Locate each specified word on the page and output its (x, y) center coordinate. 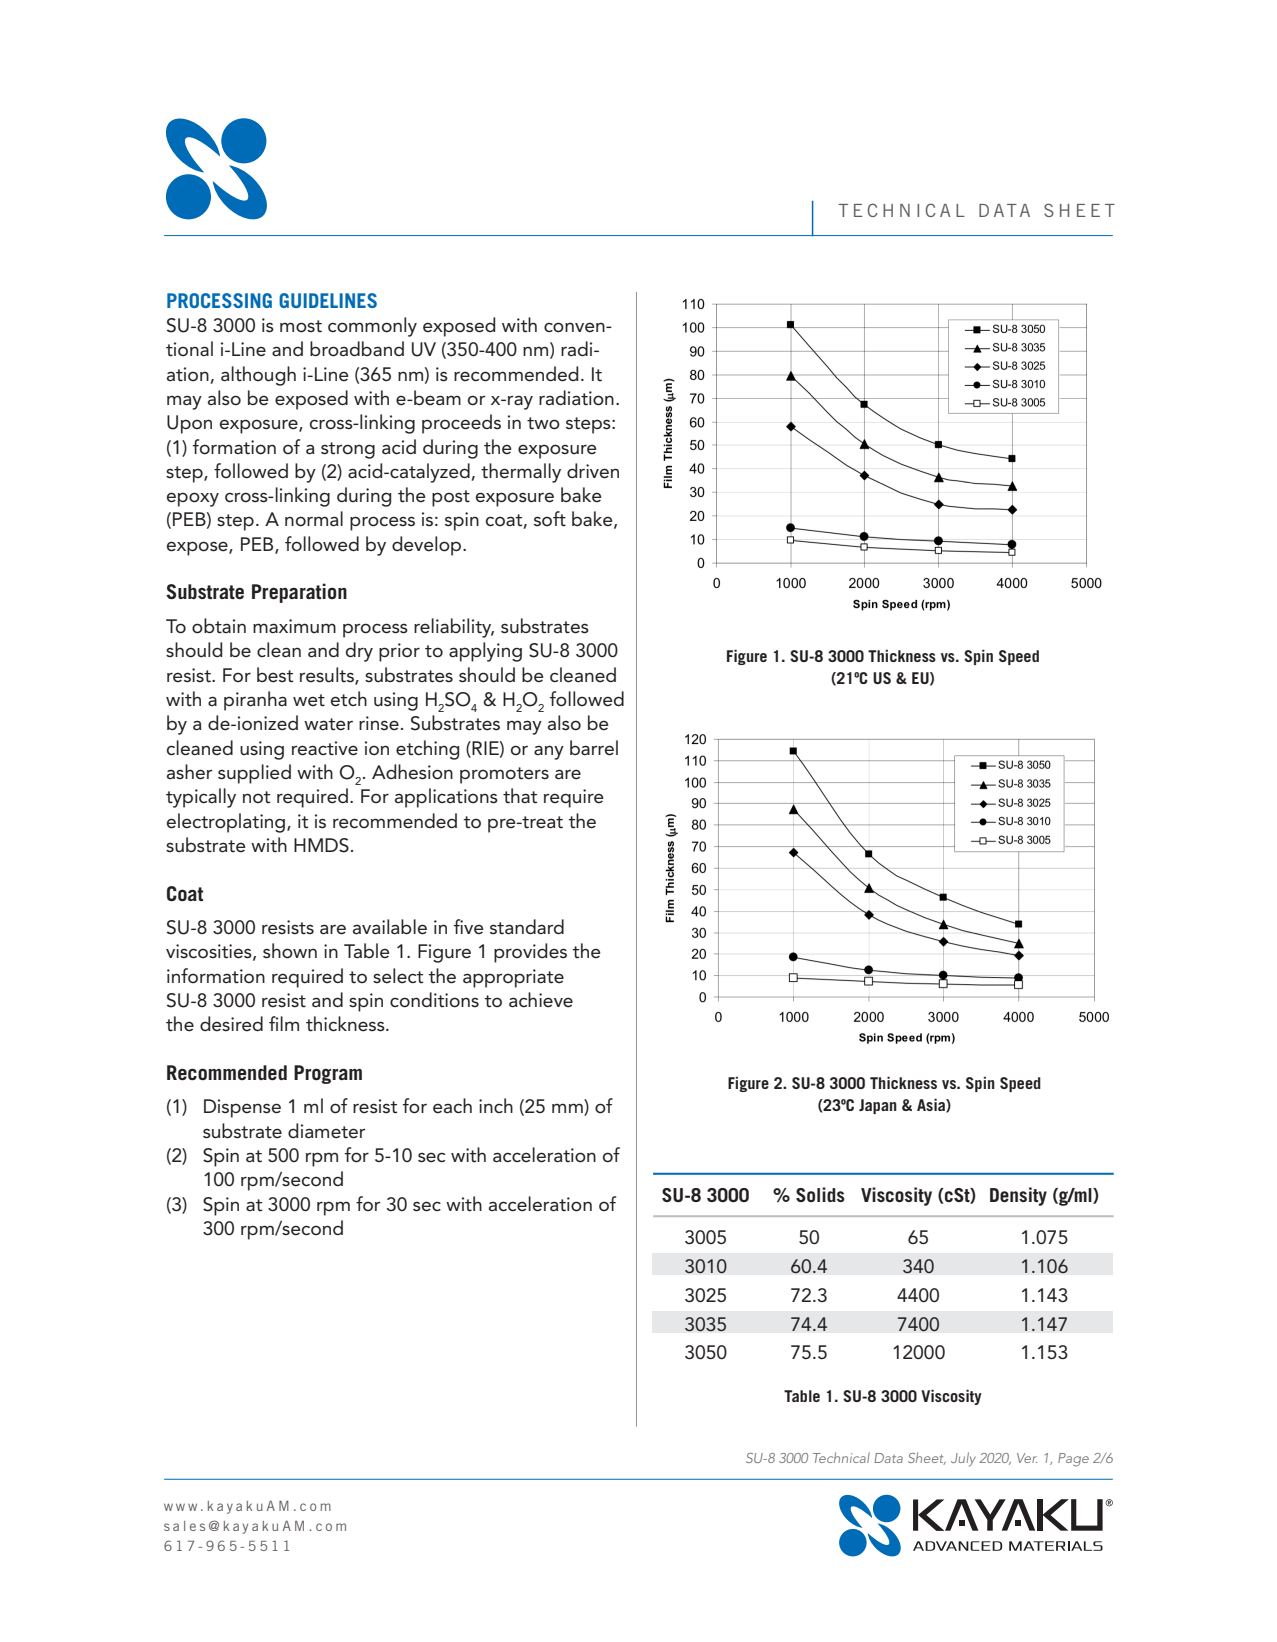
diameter (326, 1131)
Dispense (242, 1108)
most (301, 326)
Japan (878, 1106)
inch (496, 1105)
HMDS (321, 845)
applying (485, 652)
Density (1018, 1196)
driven (593, 471)
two (543, 423)
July (963, 1459)
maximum (294, 626)
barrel (594, 748)
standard (527, 927)
